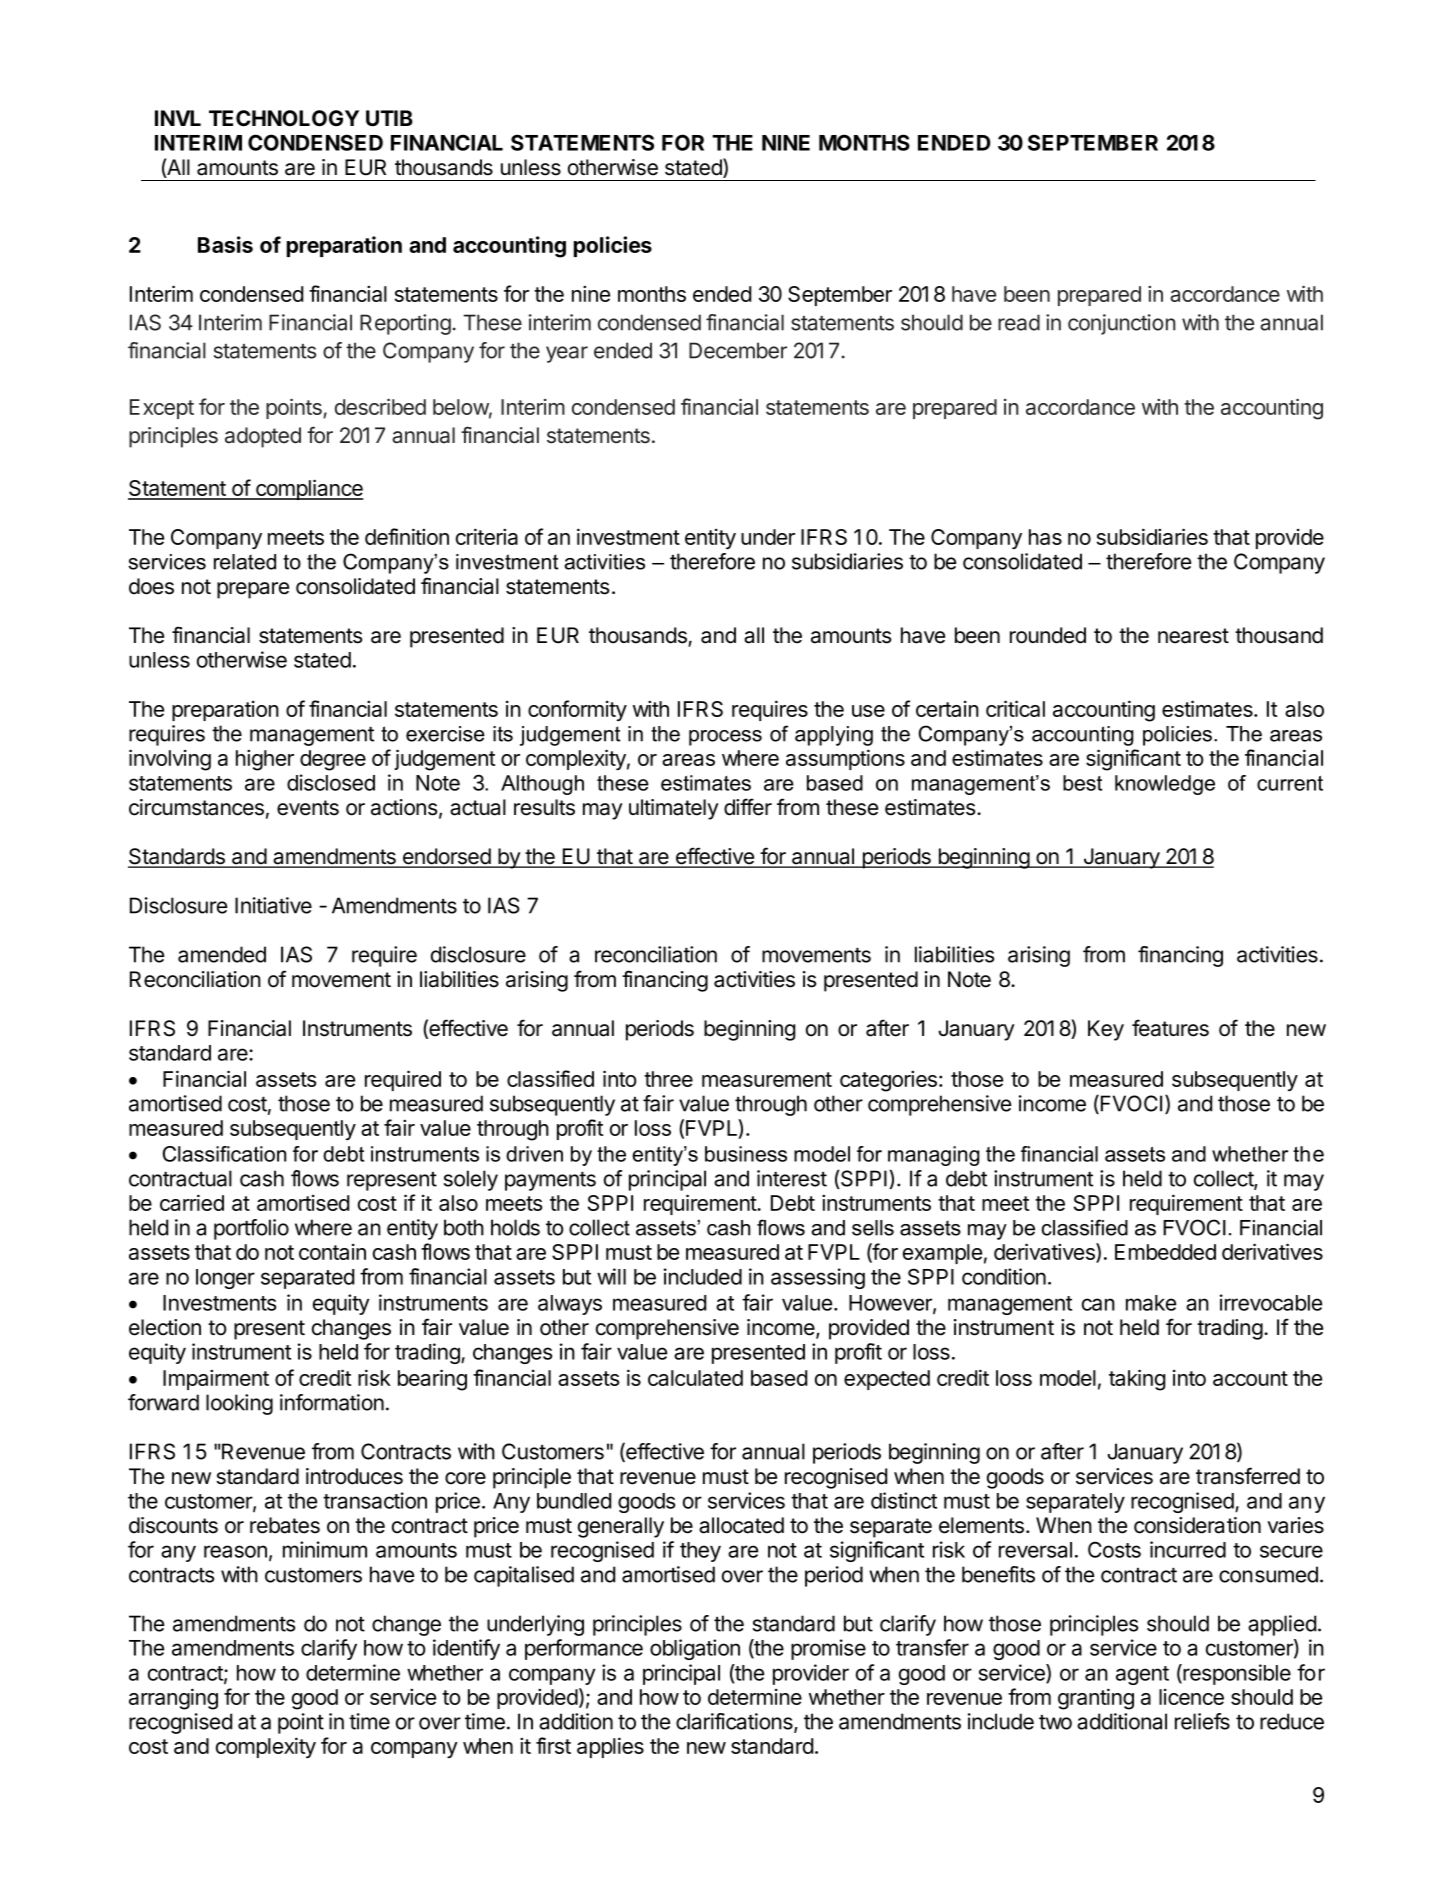  What do you see at coordinates (748, 807) in the document?
I see `differ` at bounding box center [748, 807].
